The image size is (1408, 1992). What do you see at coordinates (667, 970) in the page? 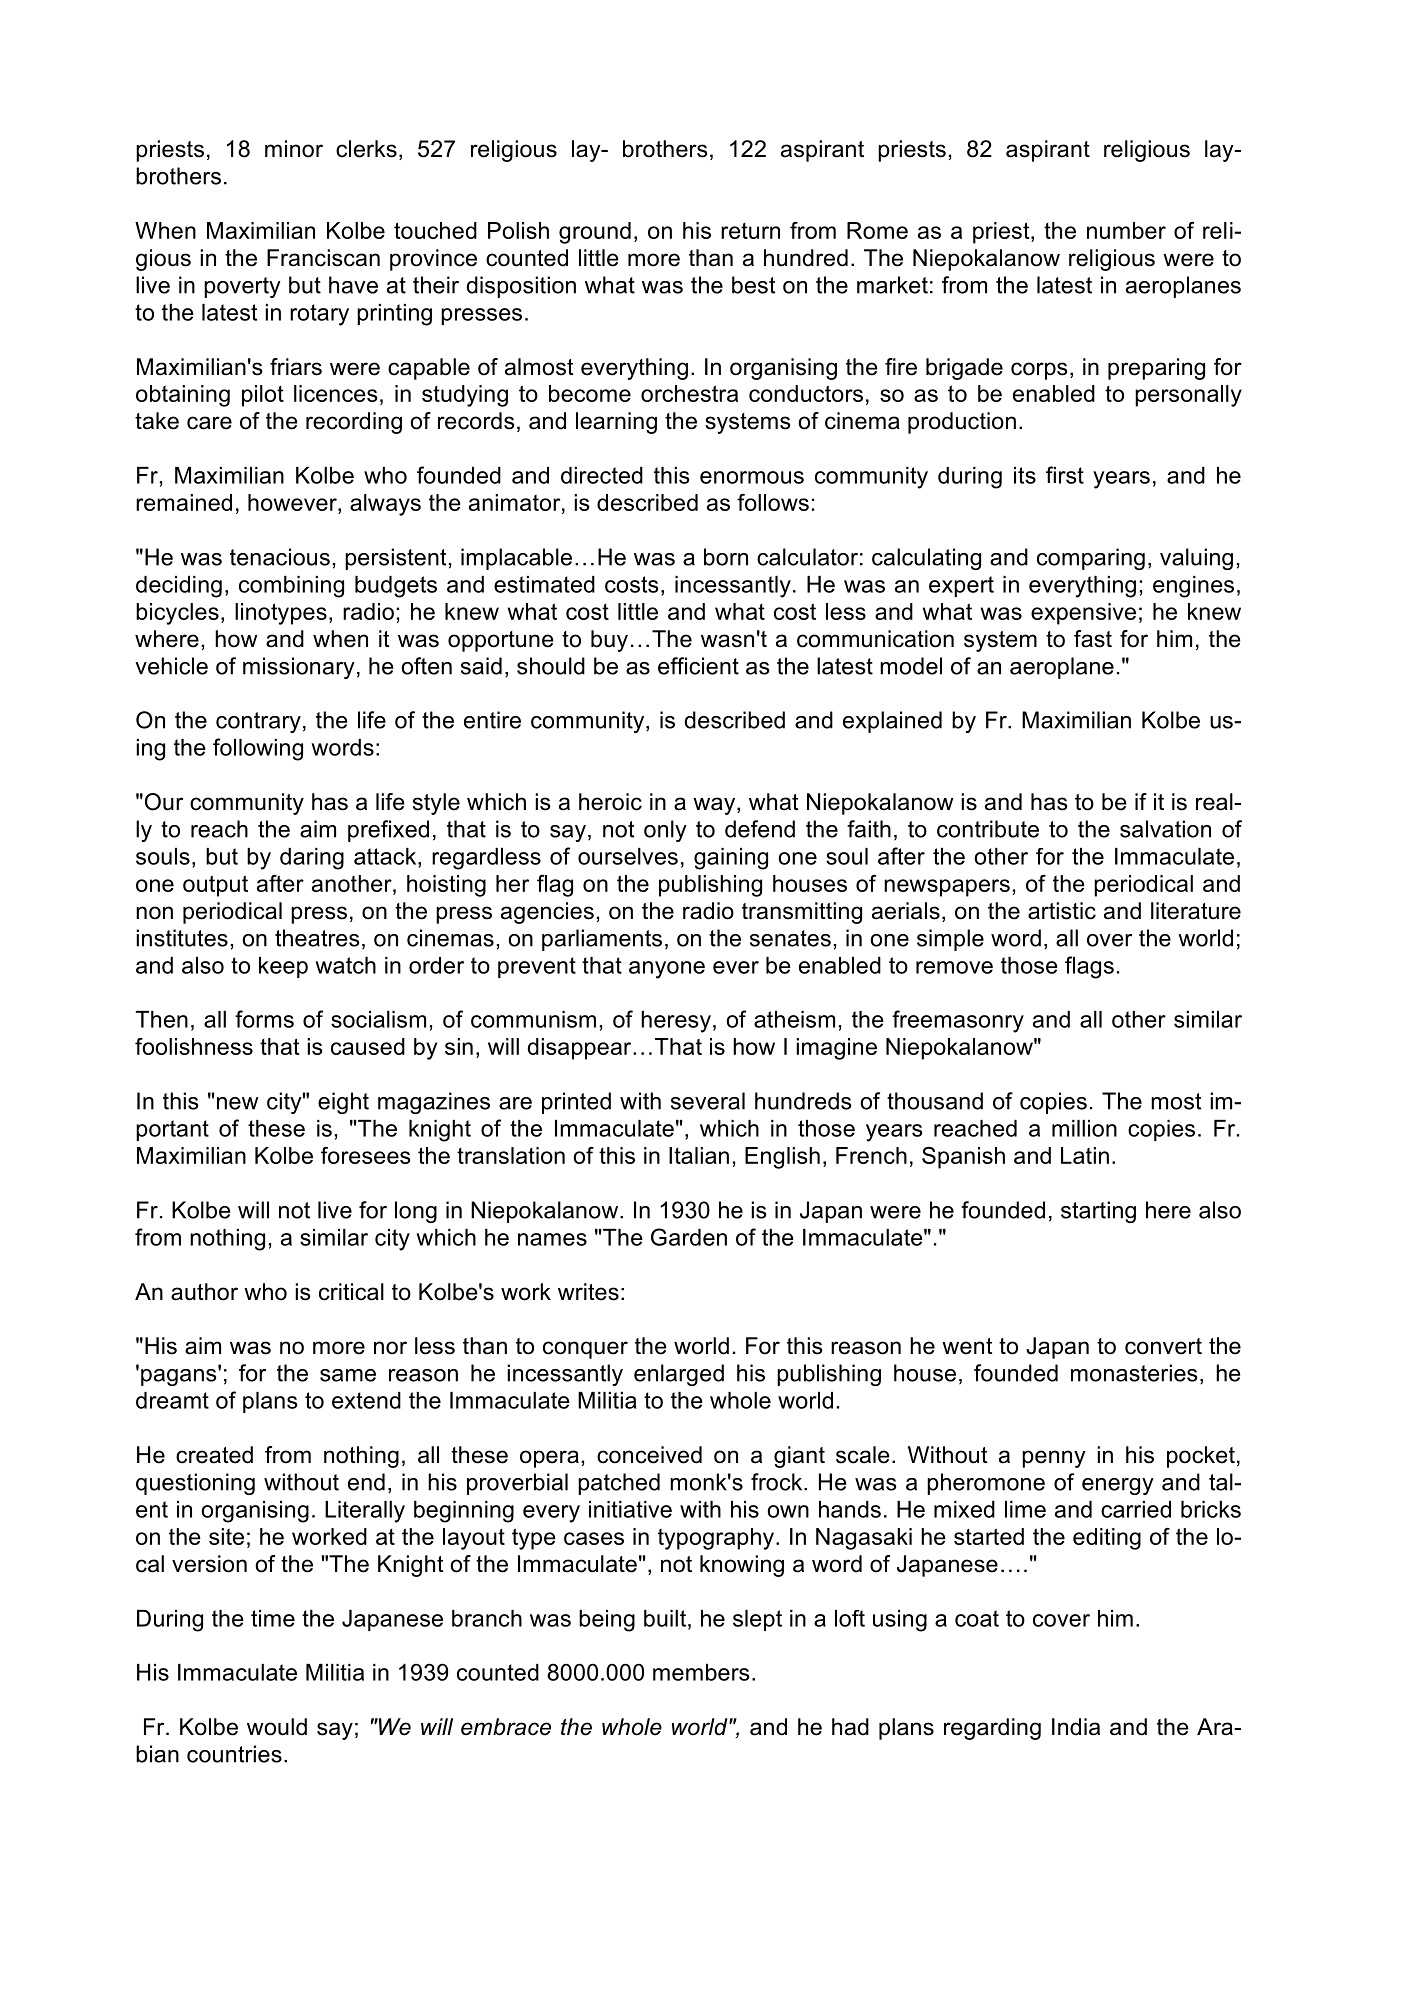
I see `anyone` at bounding box center [667, 970].
